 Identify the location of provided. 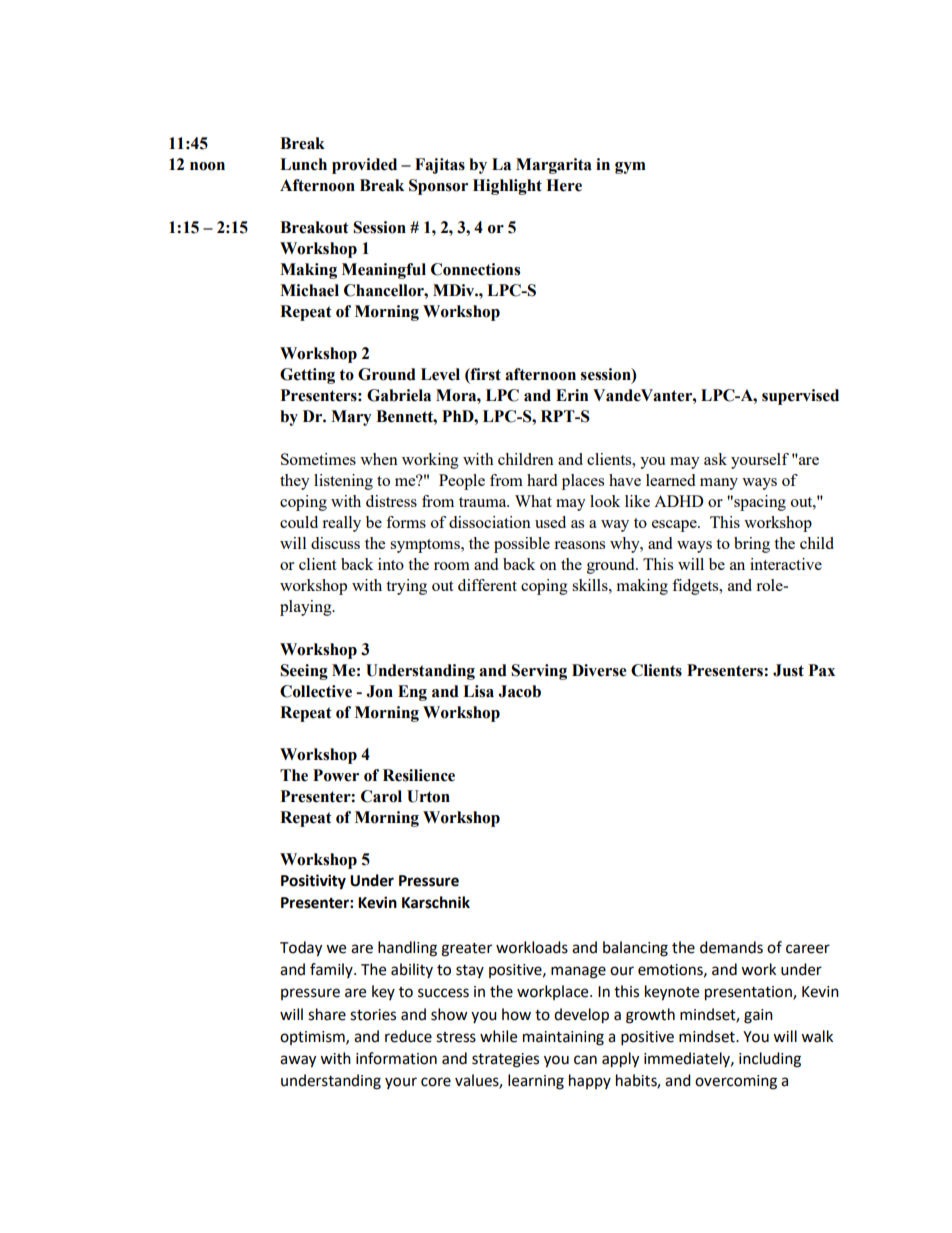
(364, 166).
